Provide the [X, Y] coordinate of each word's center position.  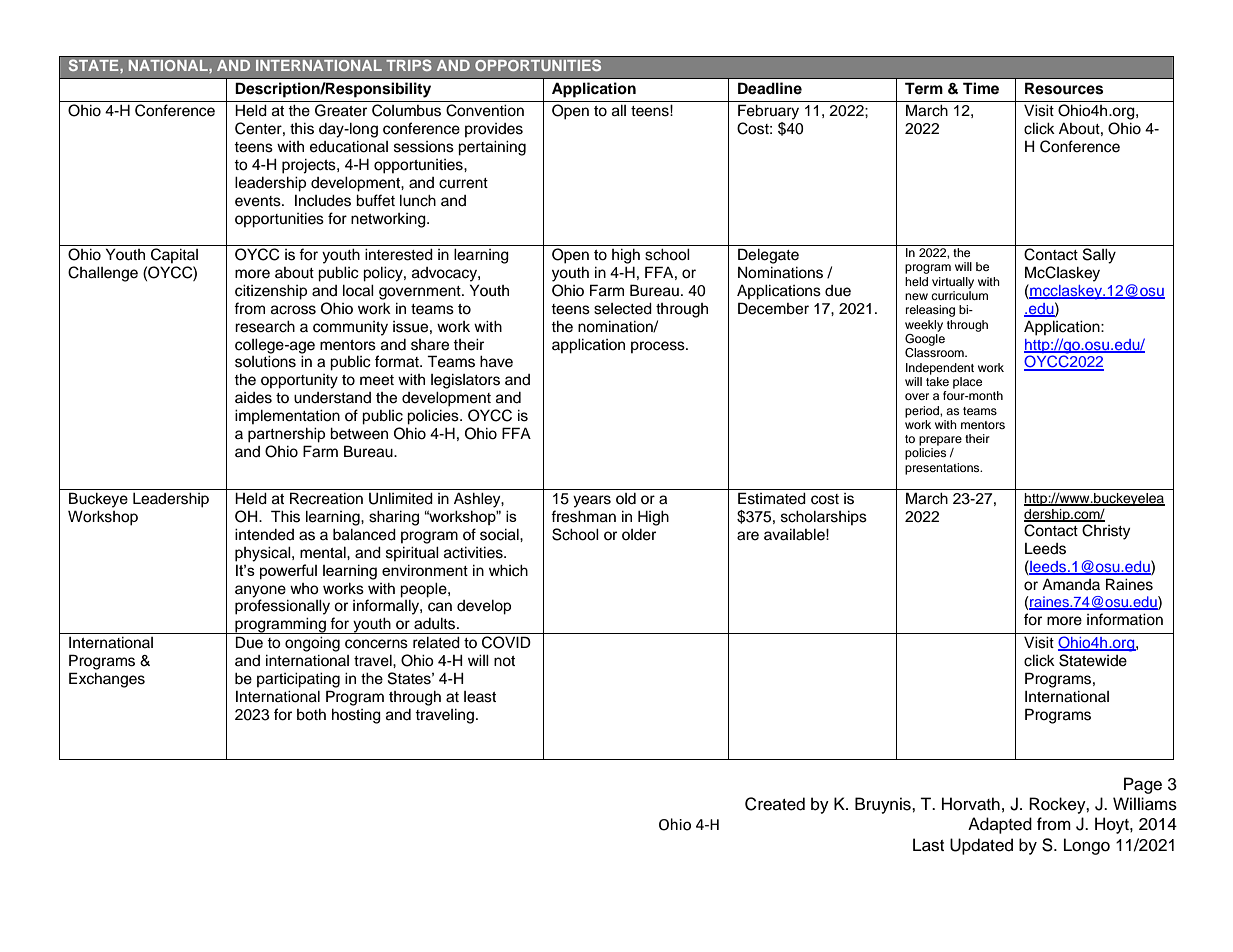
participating [298, 680]
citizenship [271, 292]
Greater [341, 110]
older [639, 535]
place [967, 383]
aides [253, 398]
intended [264, 535]
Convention [485, 110]
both [311, 715]
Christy [1106, 532]
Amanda [1071, 584]
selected [623, 309]
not [504, 661]
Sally [1099, 256]
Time [981, 88]
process [659, 347]
